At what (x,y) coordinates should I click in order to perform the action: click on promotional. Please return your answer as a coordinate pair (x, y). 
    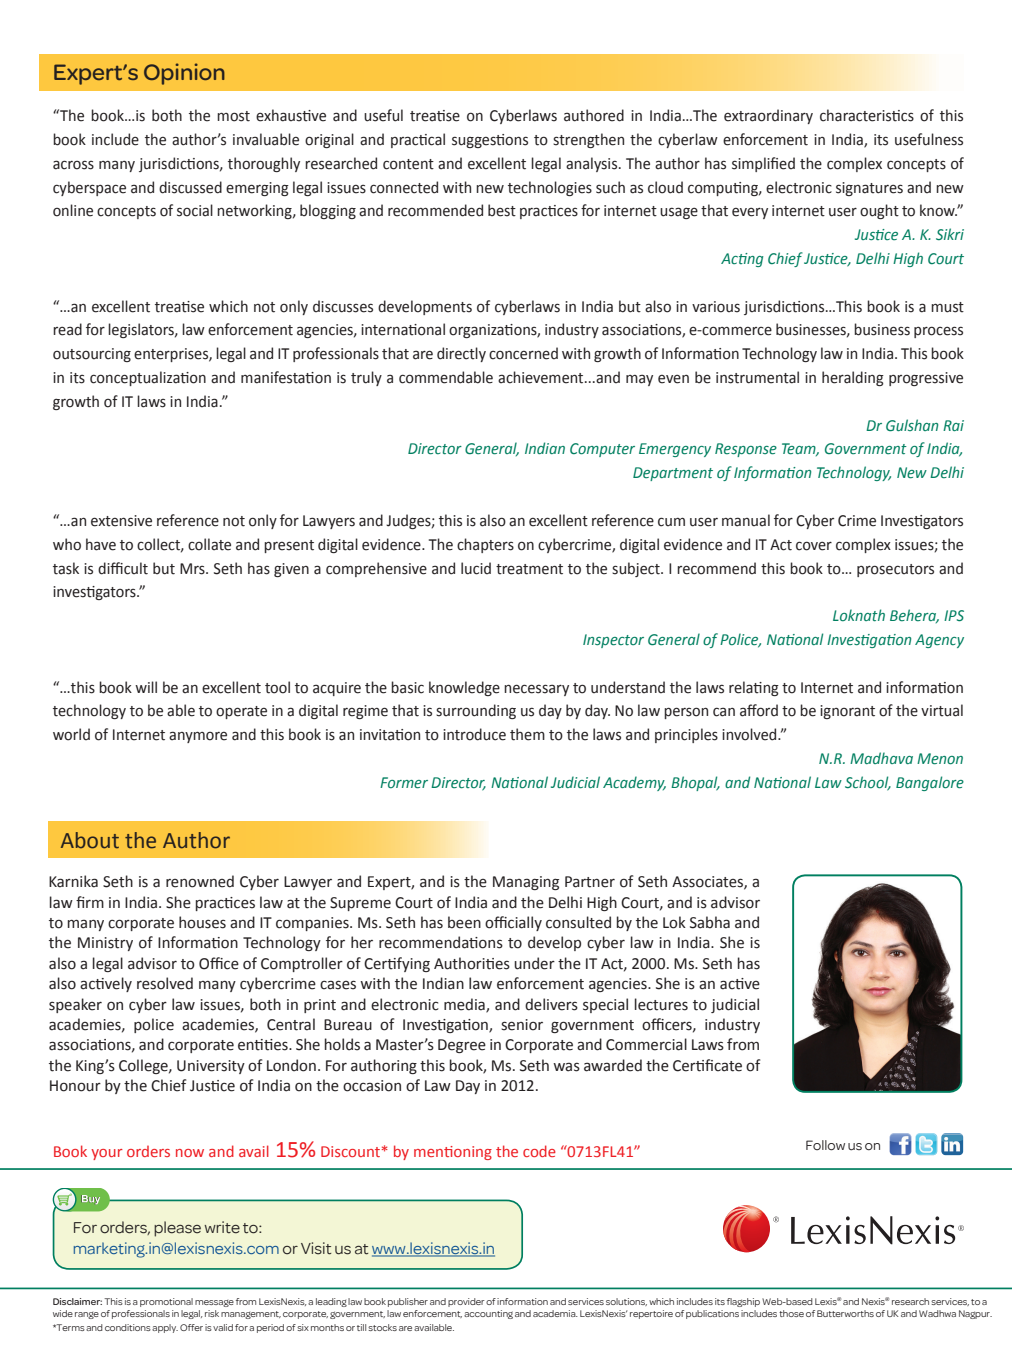
    Looking at the image, I should click on (166, 1302).
